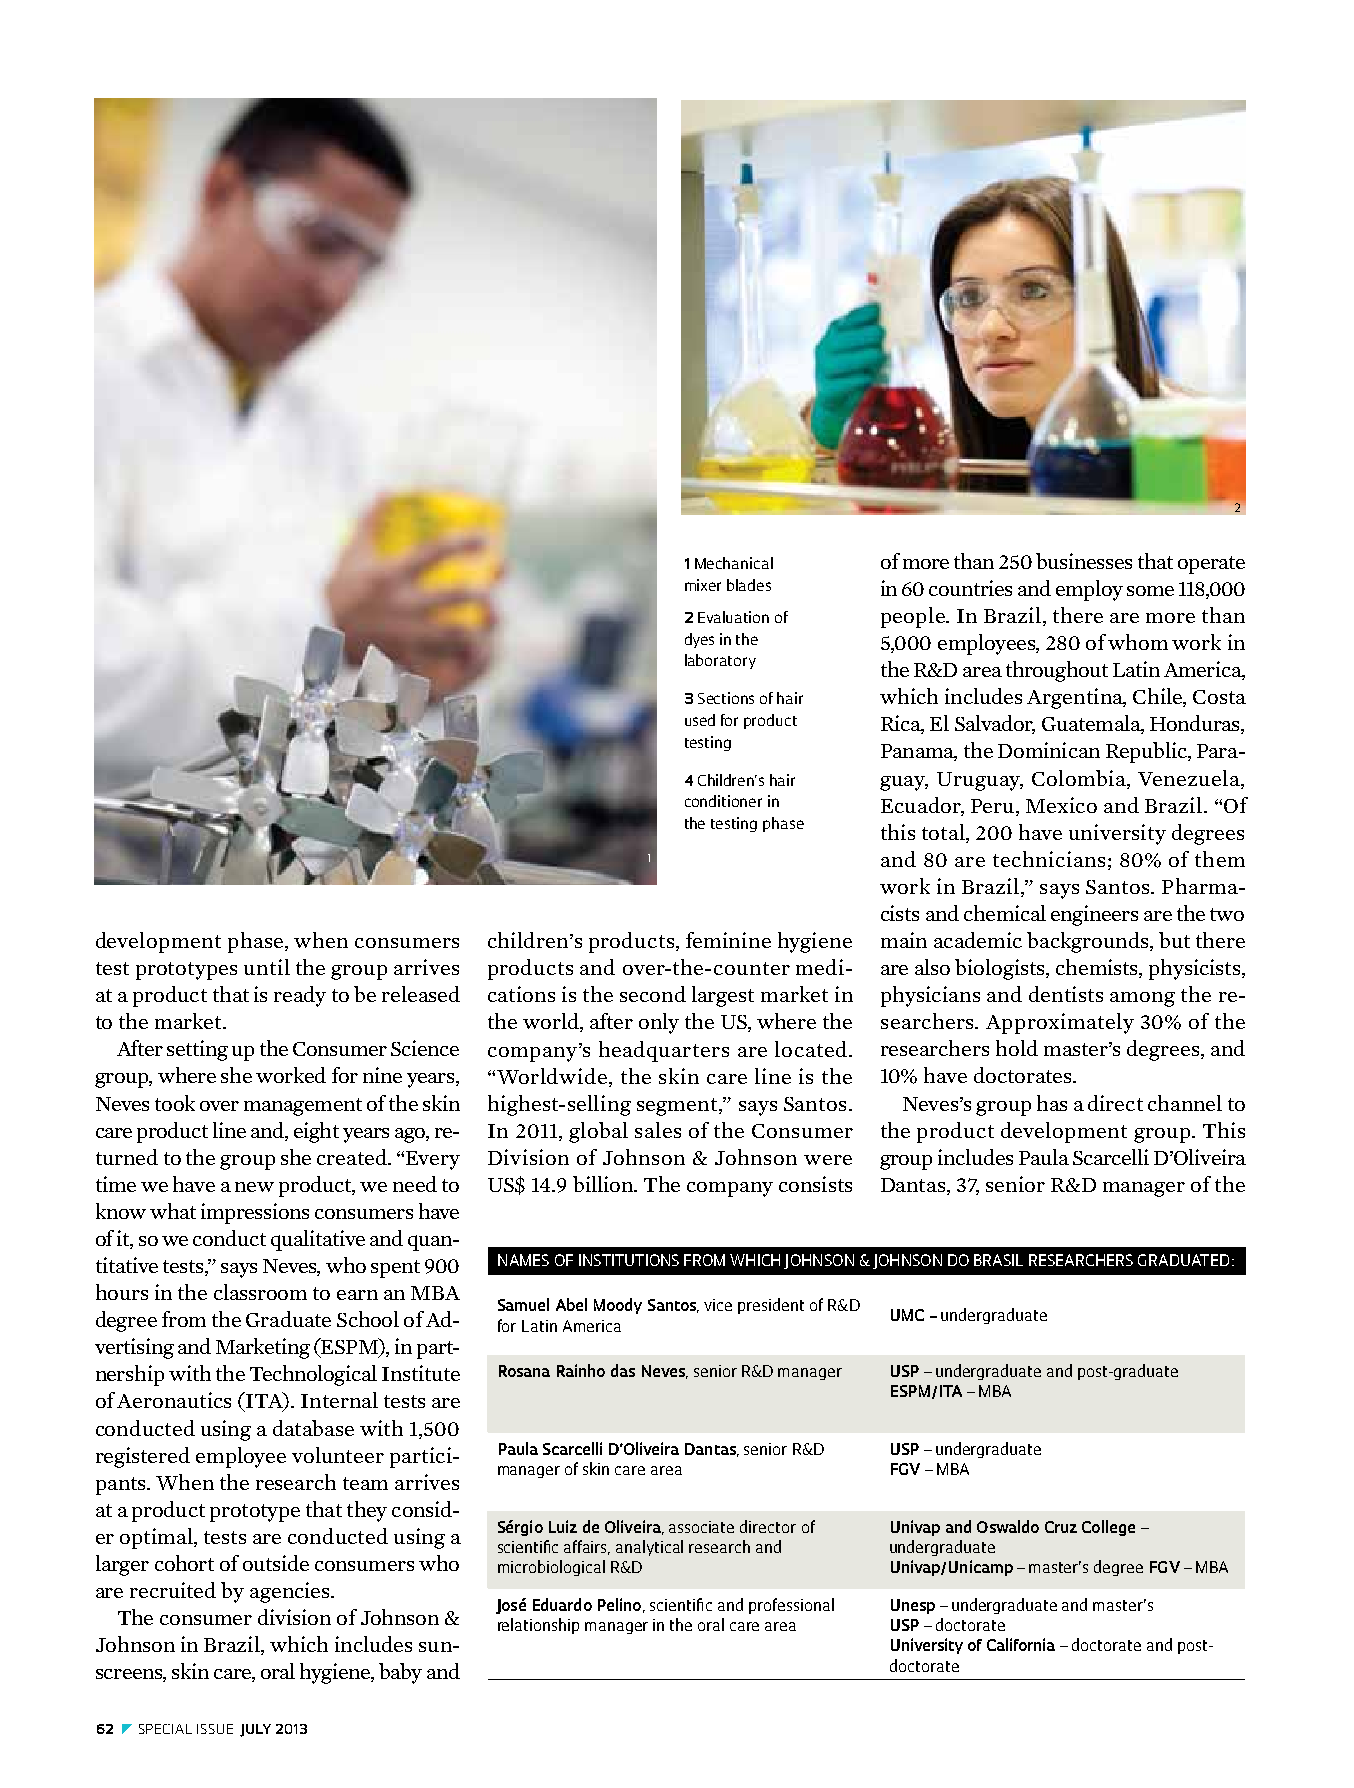 This document has height=1788, width=1354. Describe the element at coordinates (653, 994) in the document. I see `second` at that location.
